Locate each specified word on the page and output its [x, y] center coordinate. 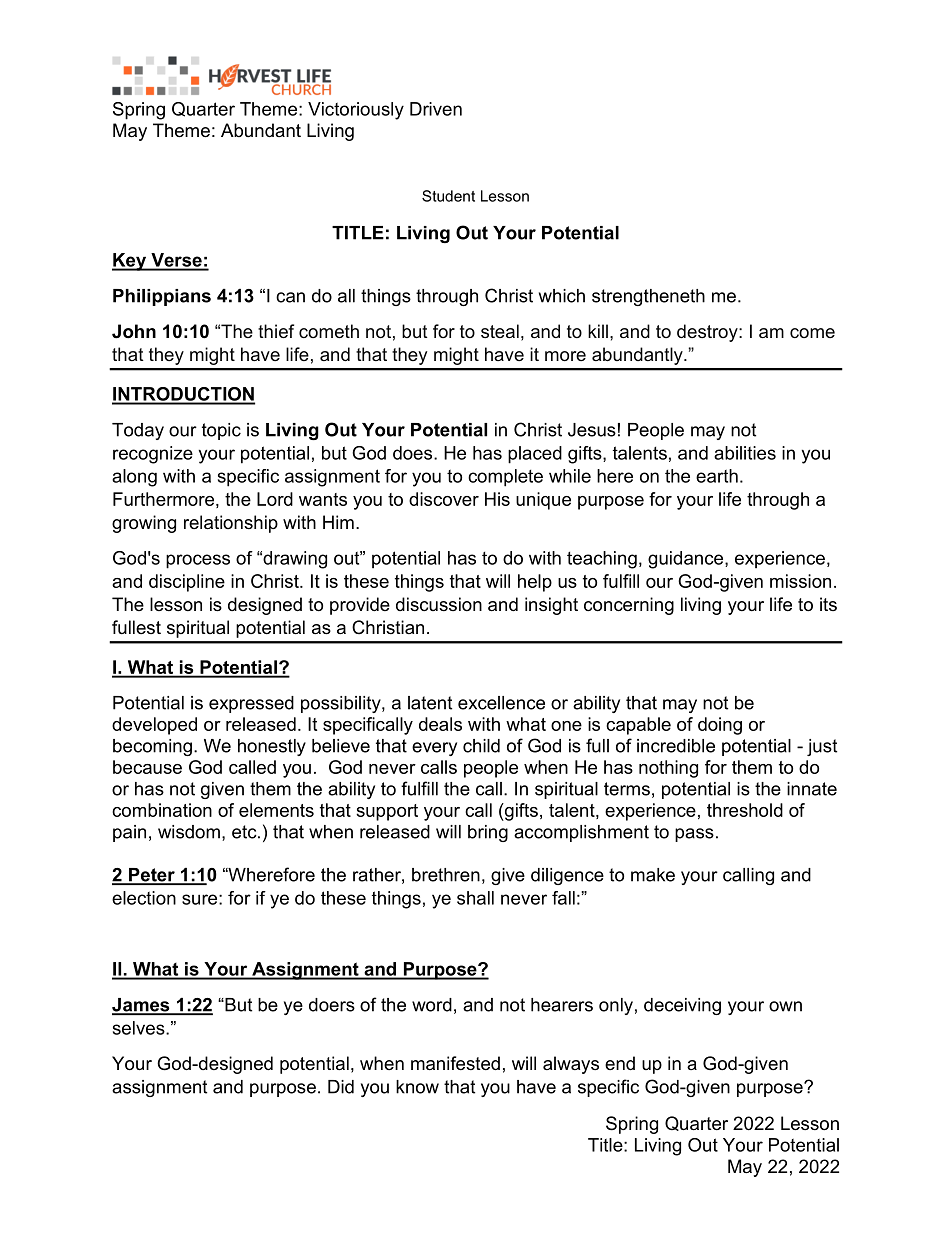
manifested [455, 1063]
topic [221, 431]
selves [140, 1028]
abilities [745, 453]
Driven [436, 109]
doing [720, 726]
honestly [272, 747]
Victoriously [356, 111]
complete [505, 478]
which [562, 296]
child [481, 746]
